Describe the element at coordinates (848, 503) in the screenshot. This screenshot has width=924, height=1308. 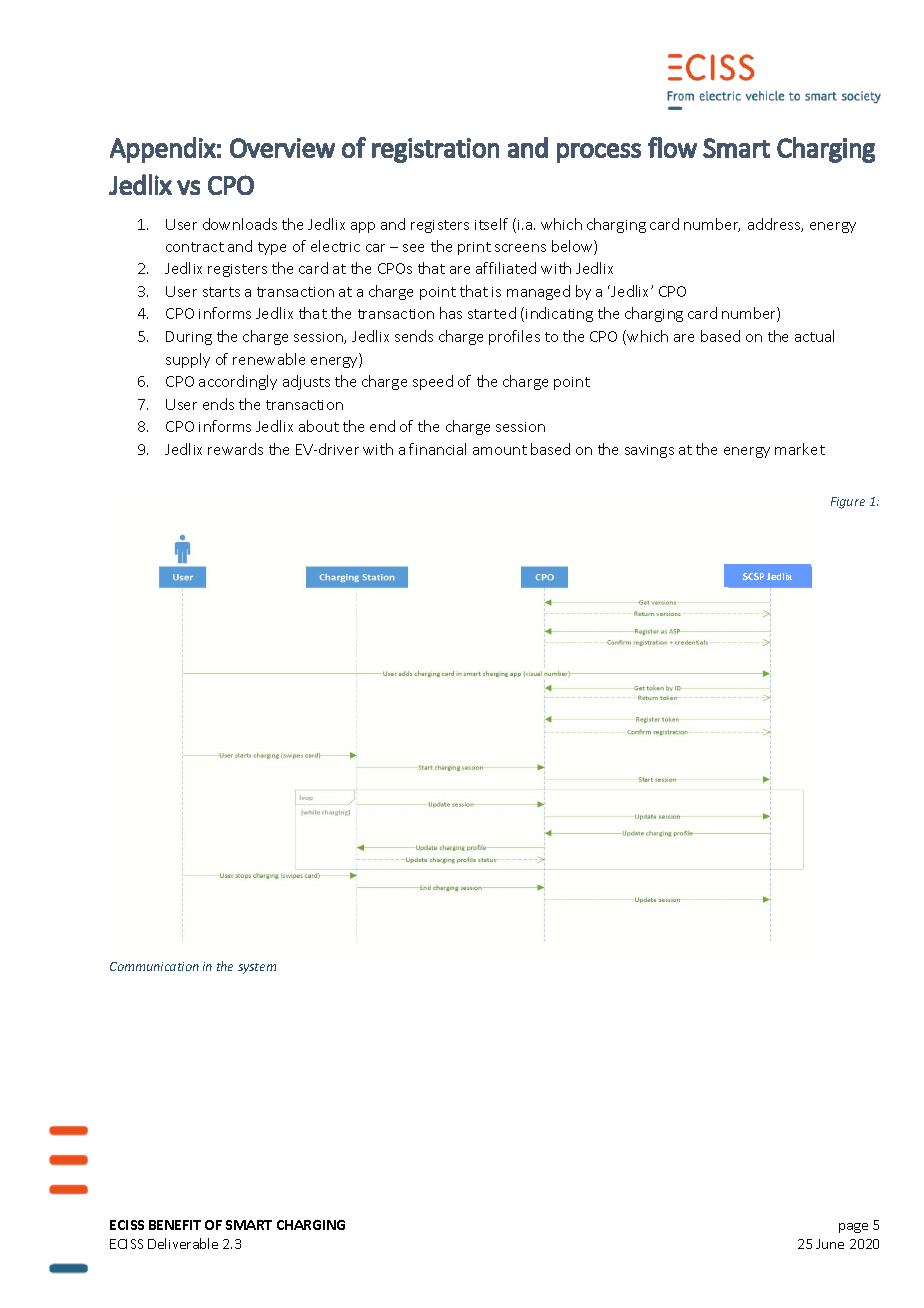
I see `Figure` at that location.
